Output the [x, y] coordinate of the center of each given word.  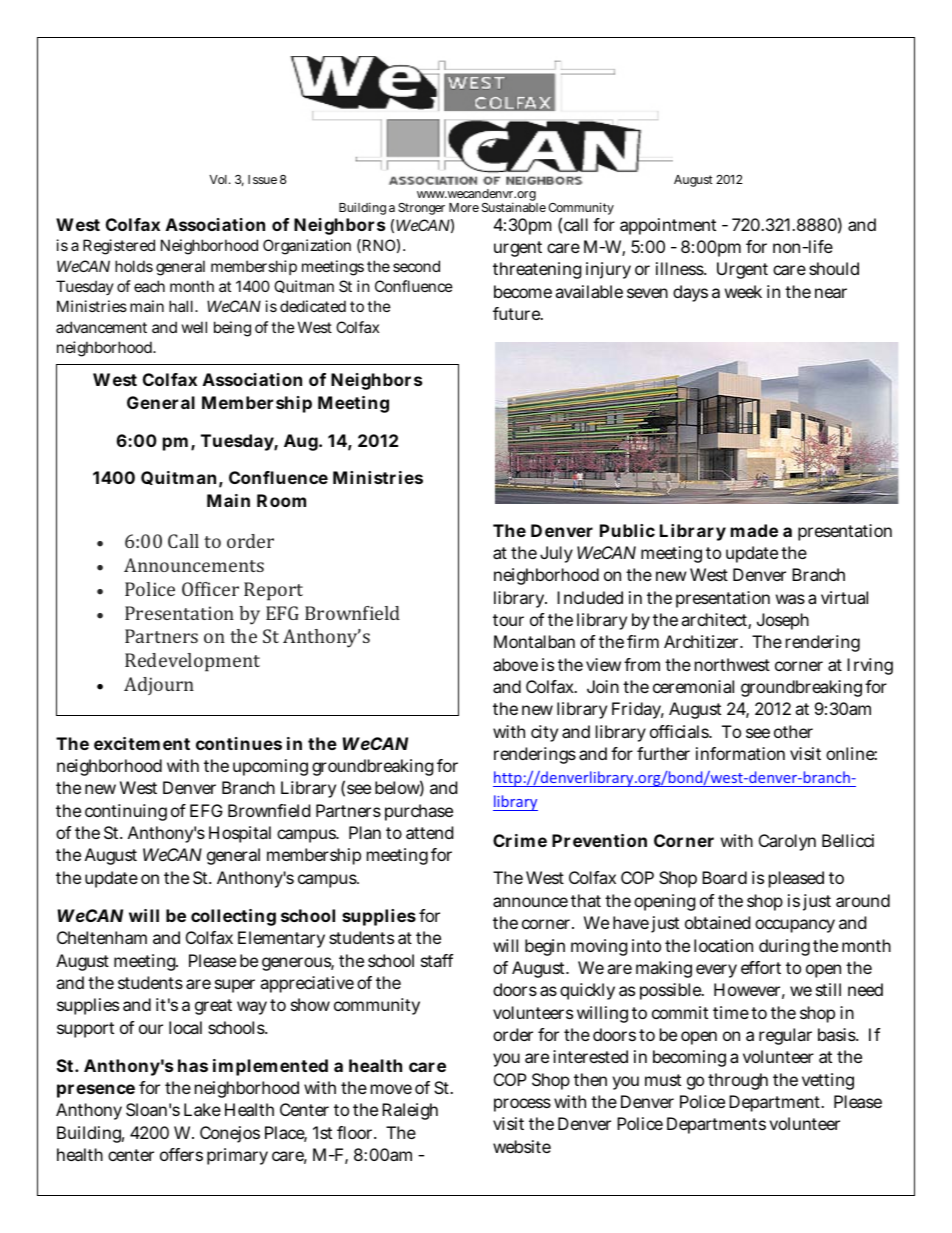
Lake [202, 1109]
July [556, 554]
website [522, 1146]
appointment [668, 226]
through [738, 1081]
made [754, 530]
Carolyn [787, 842]
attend [429, 832]
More [464, 207]
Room [281, 500]
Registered [119, 247]
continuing [126, 812]
